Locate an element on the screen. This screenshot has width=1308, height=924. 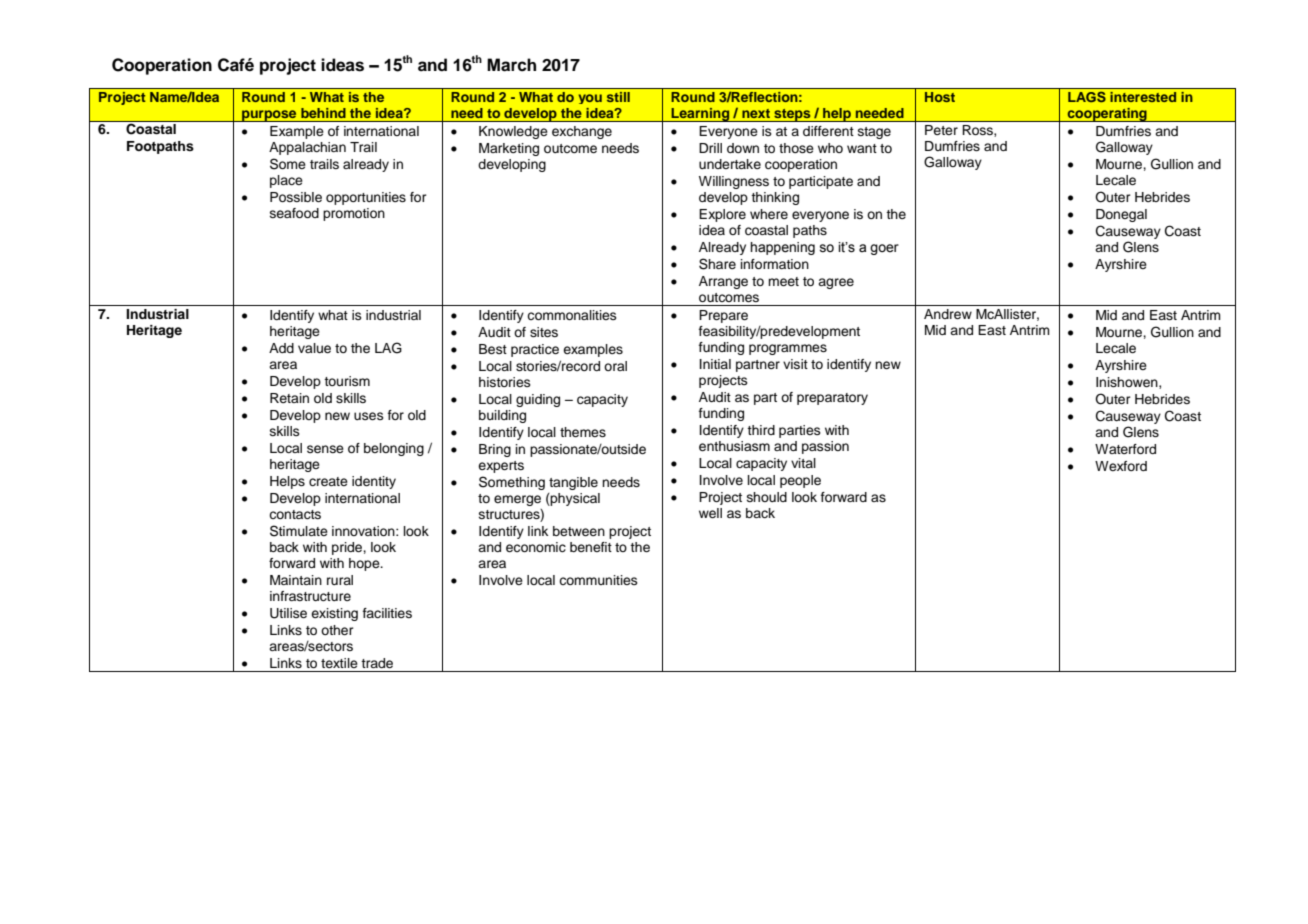
enthusiasm is located at coordinates (734, 446).
